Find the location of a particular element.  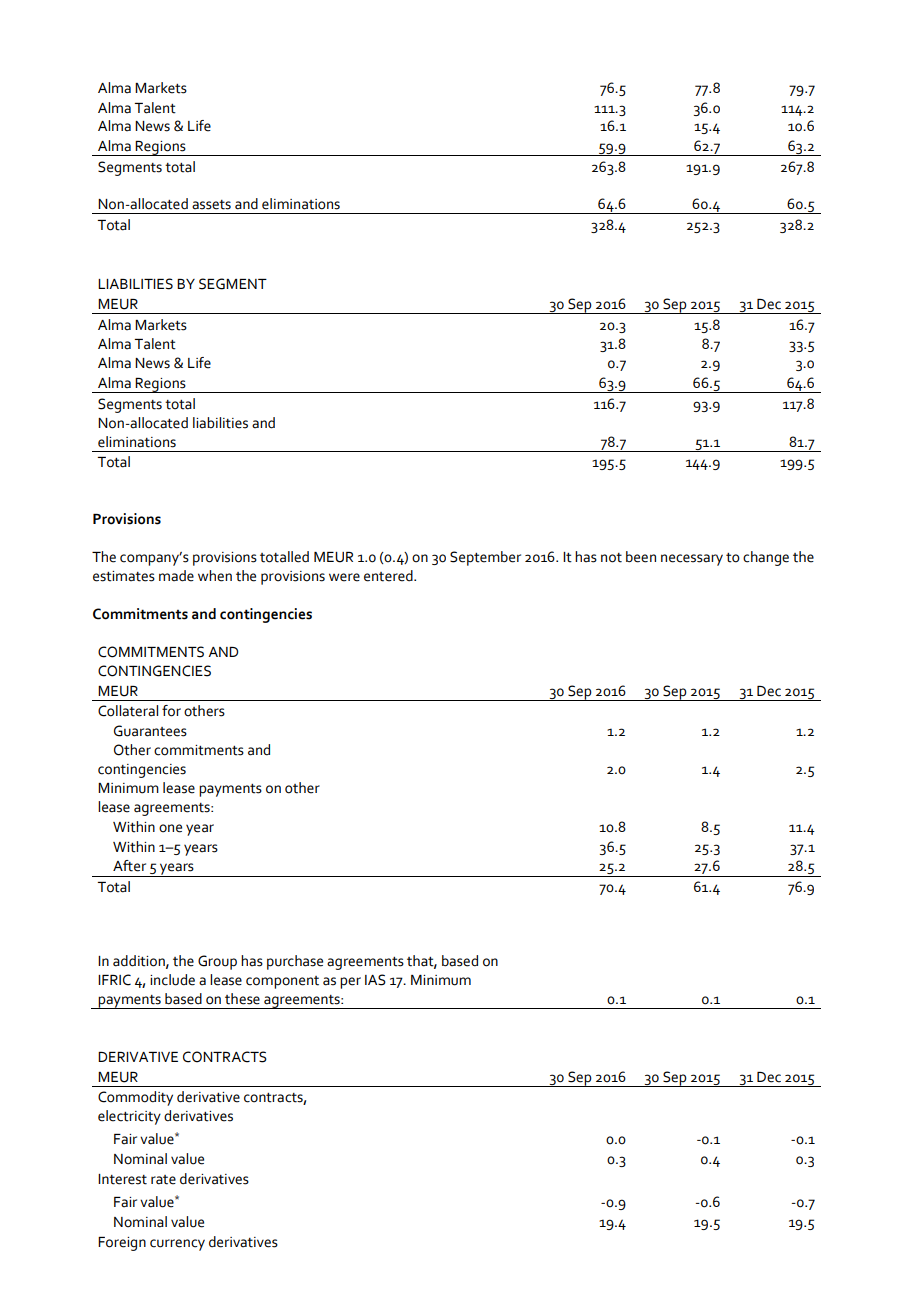

necessary is located at coordinates (692, 560).
